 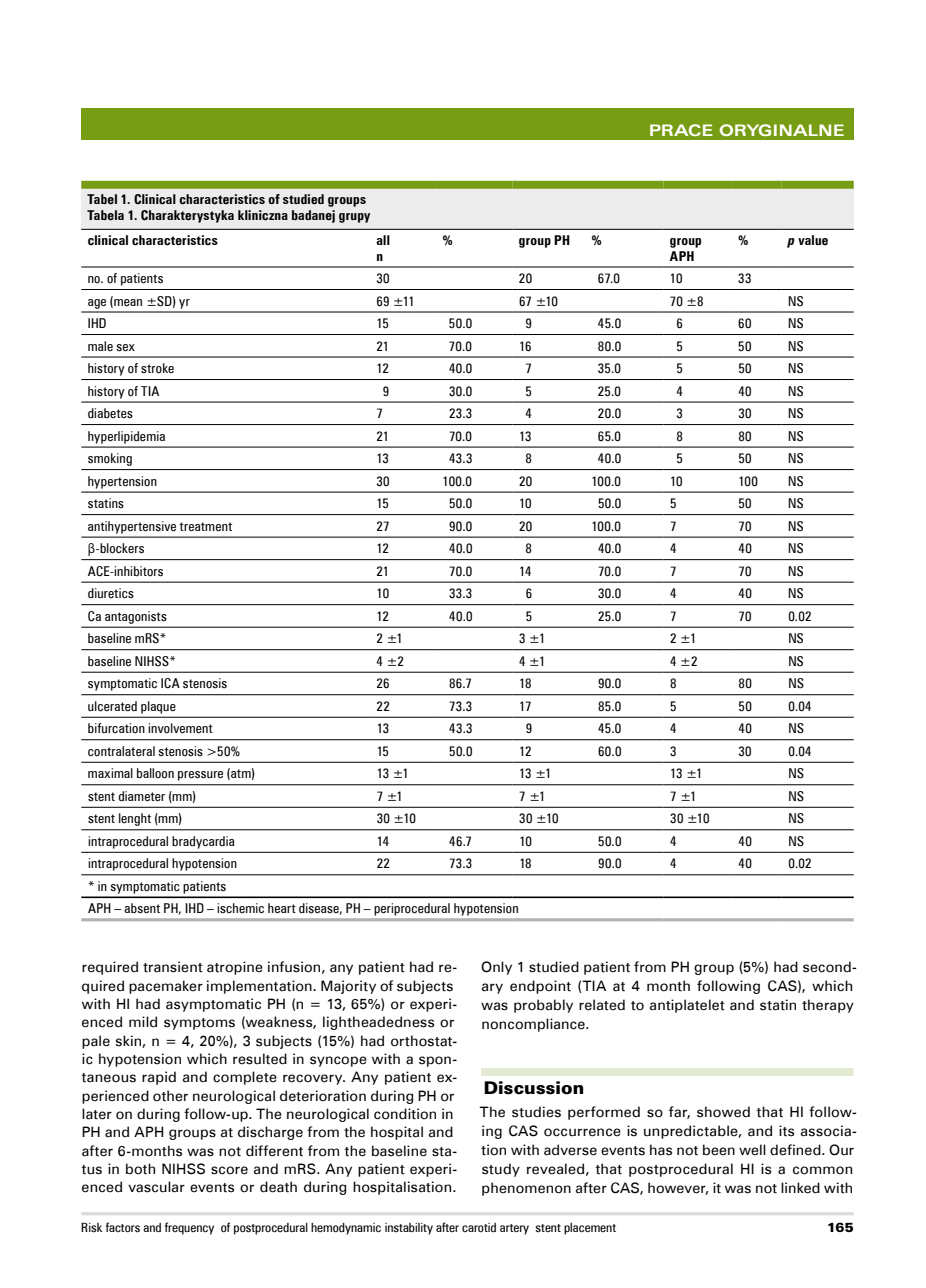 What do you see at coordinates (132, 527) in the page?
I see `antihypertensive` at bounding box center [132, 527].
